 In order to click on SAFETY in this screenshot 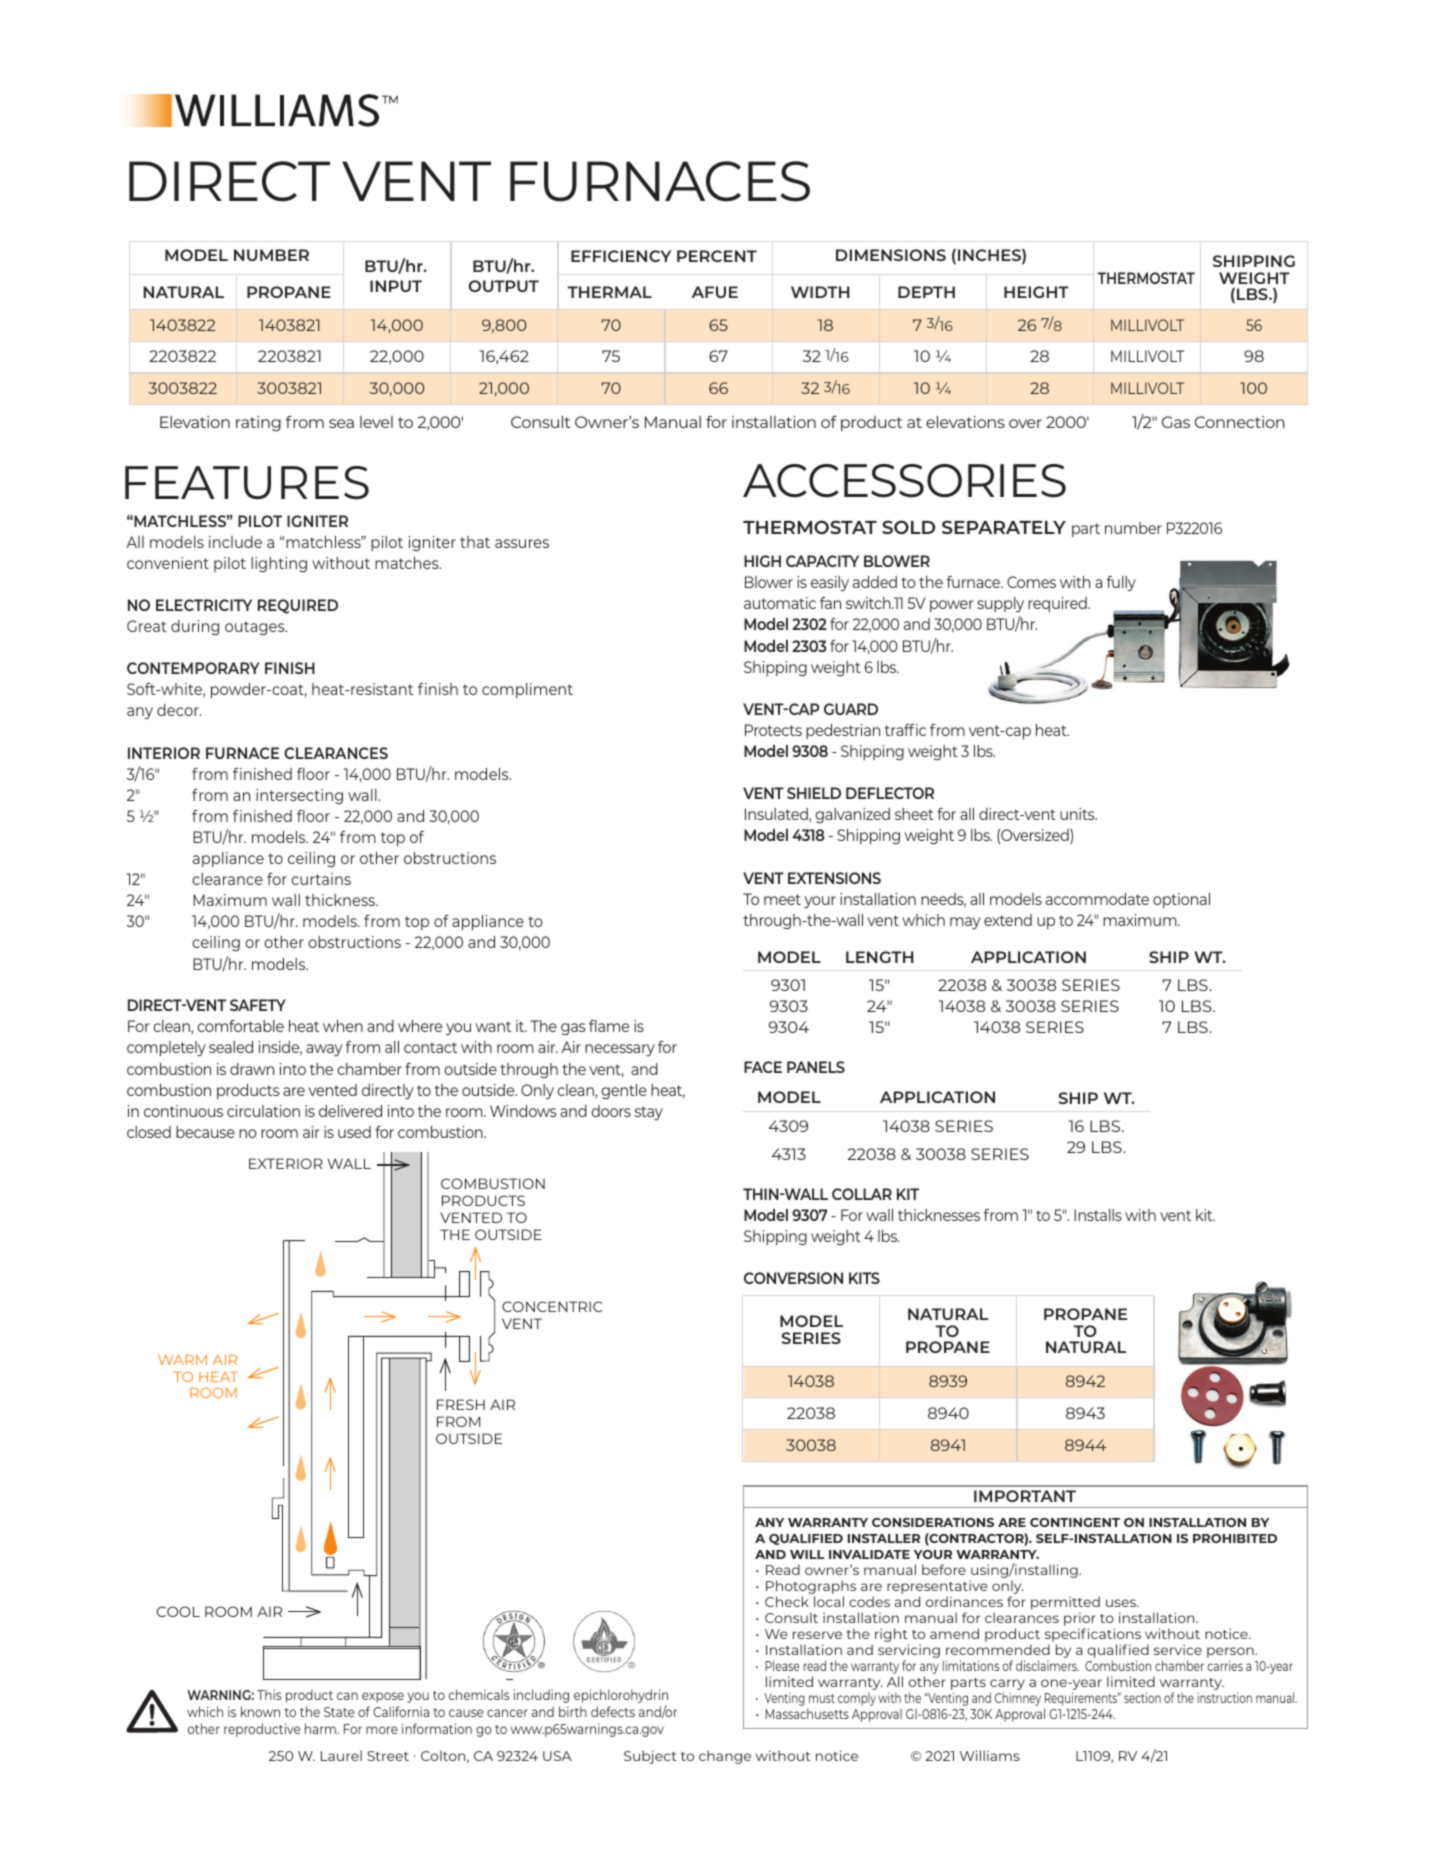, I will do `click(258, 1005)`.
